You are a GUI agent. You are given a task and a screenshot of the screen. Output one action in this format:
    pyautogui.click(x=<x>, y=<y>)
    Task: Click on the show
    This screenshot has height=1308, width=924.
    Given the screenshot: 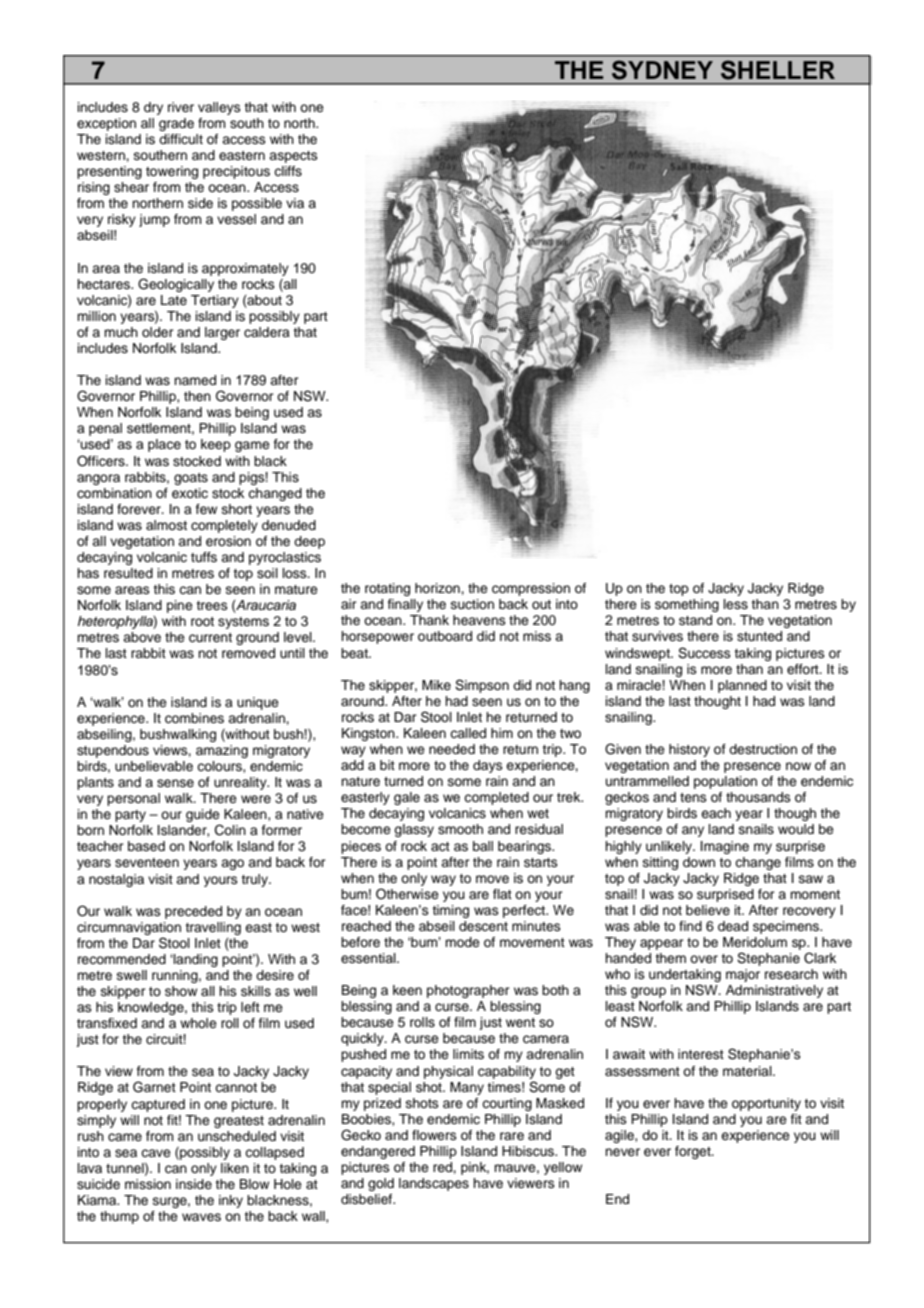 What is the action you would take?
    pyautogui.click(x=181, y=991)
